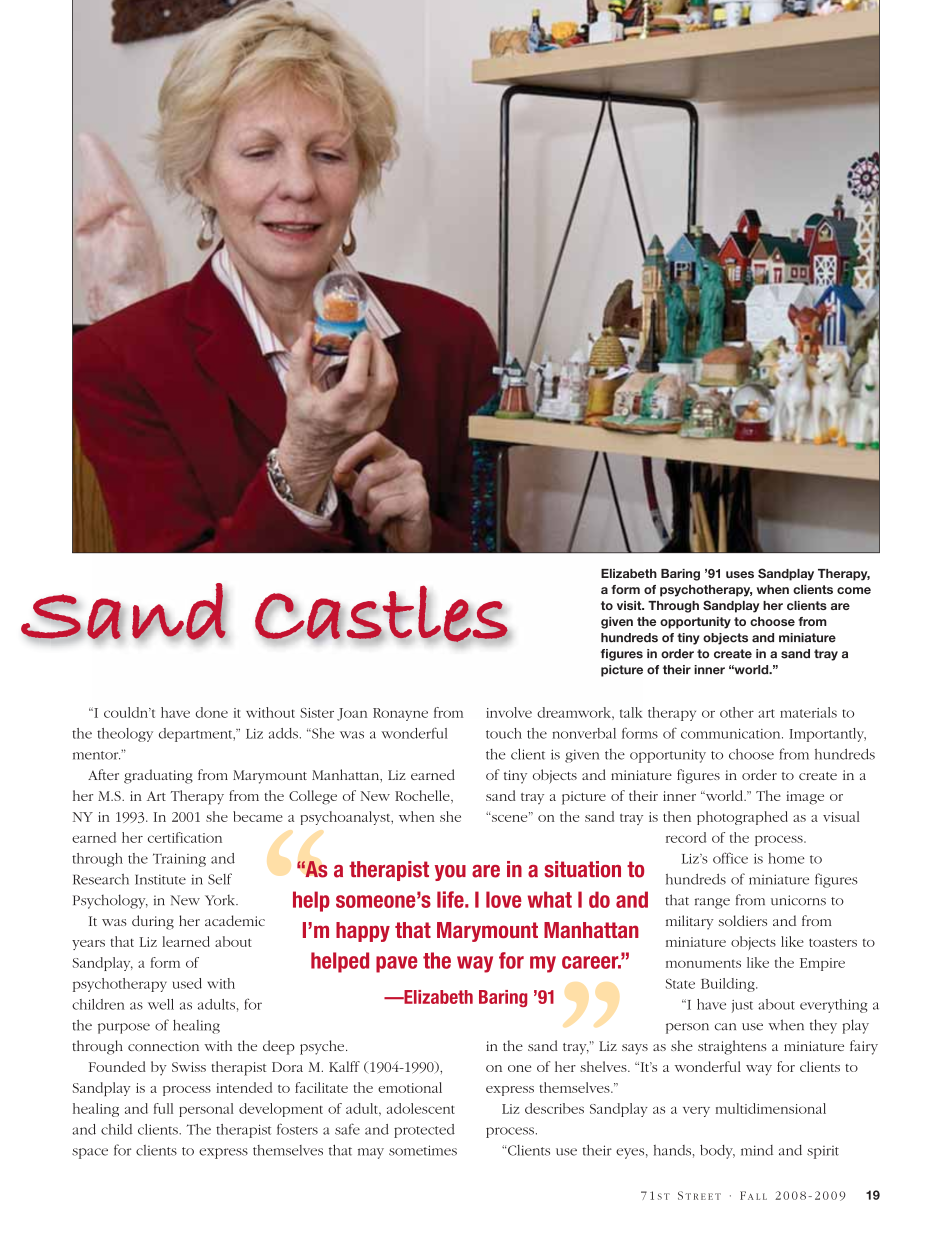 The width and height of the screenshot is (952, 1241). Describe the element at coordinates (424, 1131) in the screenshot. I see `protected` at that location.
